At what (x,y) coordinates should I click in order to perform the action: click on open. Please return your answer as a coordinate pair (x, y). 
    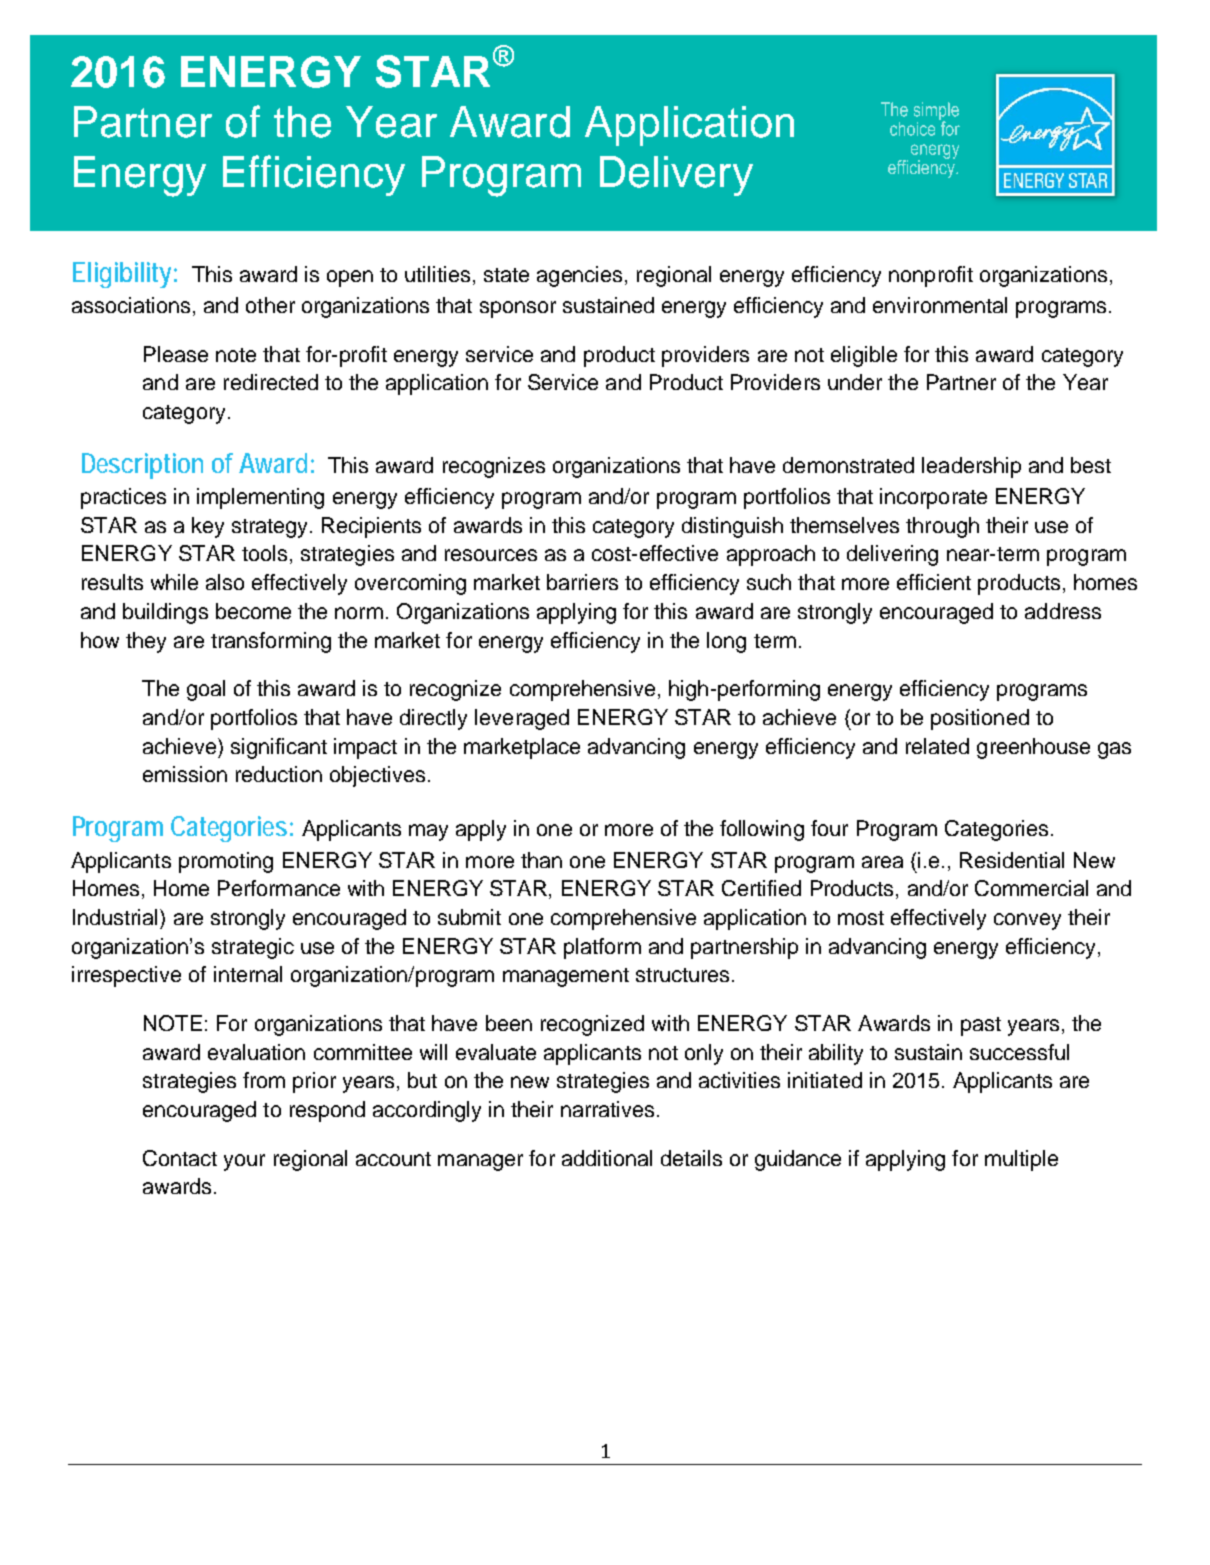
    Looking at the image, I should click on (350, 278).
